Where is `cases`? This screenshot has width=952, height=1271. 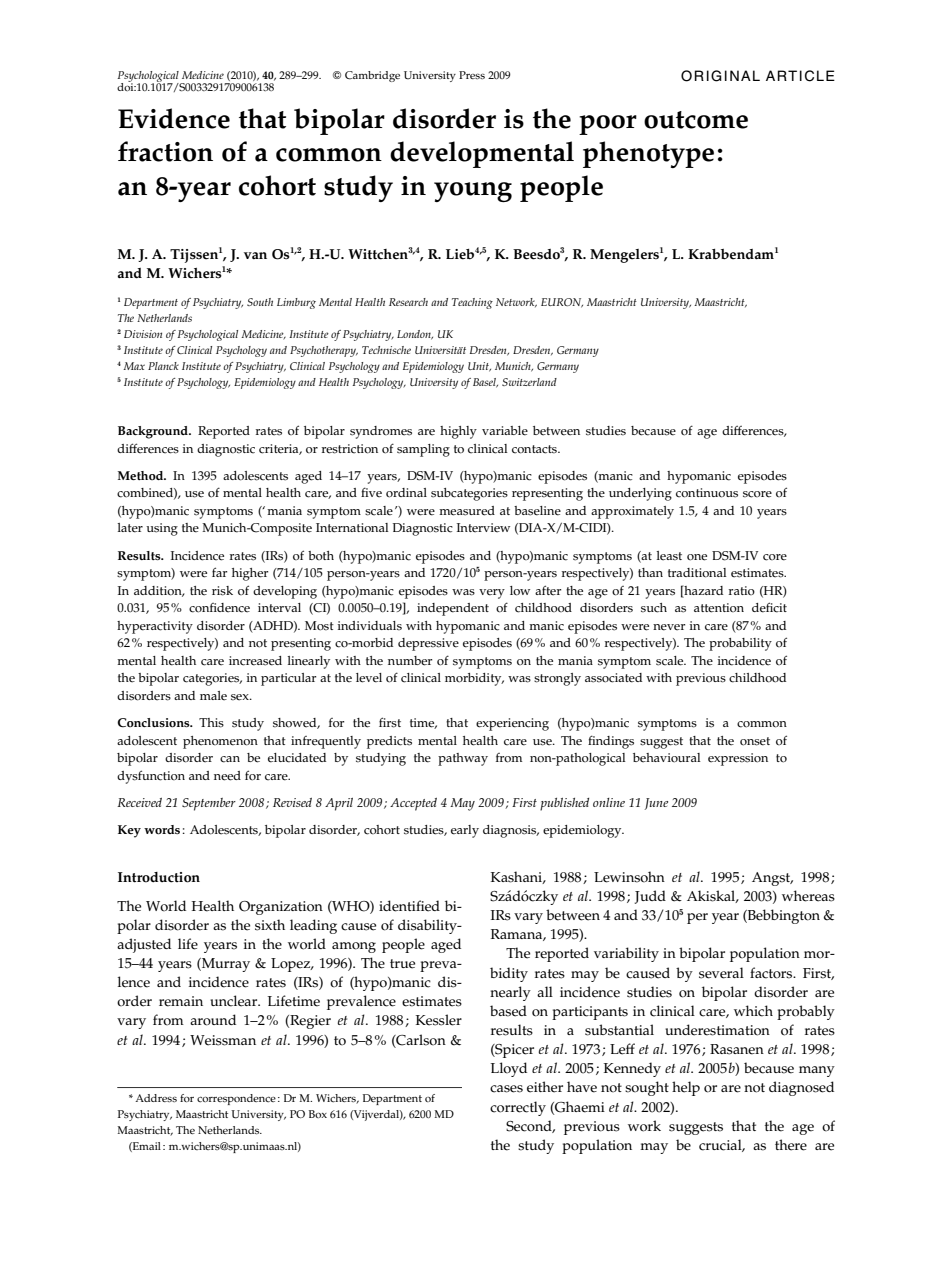
cases is located at coordinates (506, 1089).
